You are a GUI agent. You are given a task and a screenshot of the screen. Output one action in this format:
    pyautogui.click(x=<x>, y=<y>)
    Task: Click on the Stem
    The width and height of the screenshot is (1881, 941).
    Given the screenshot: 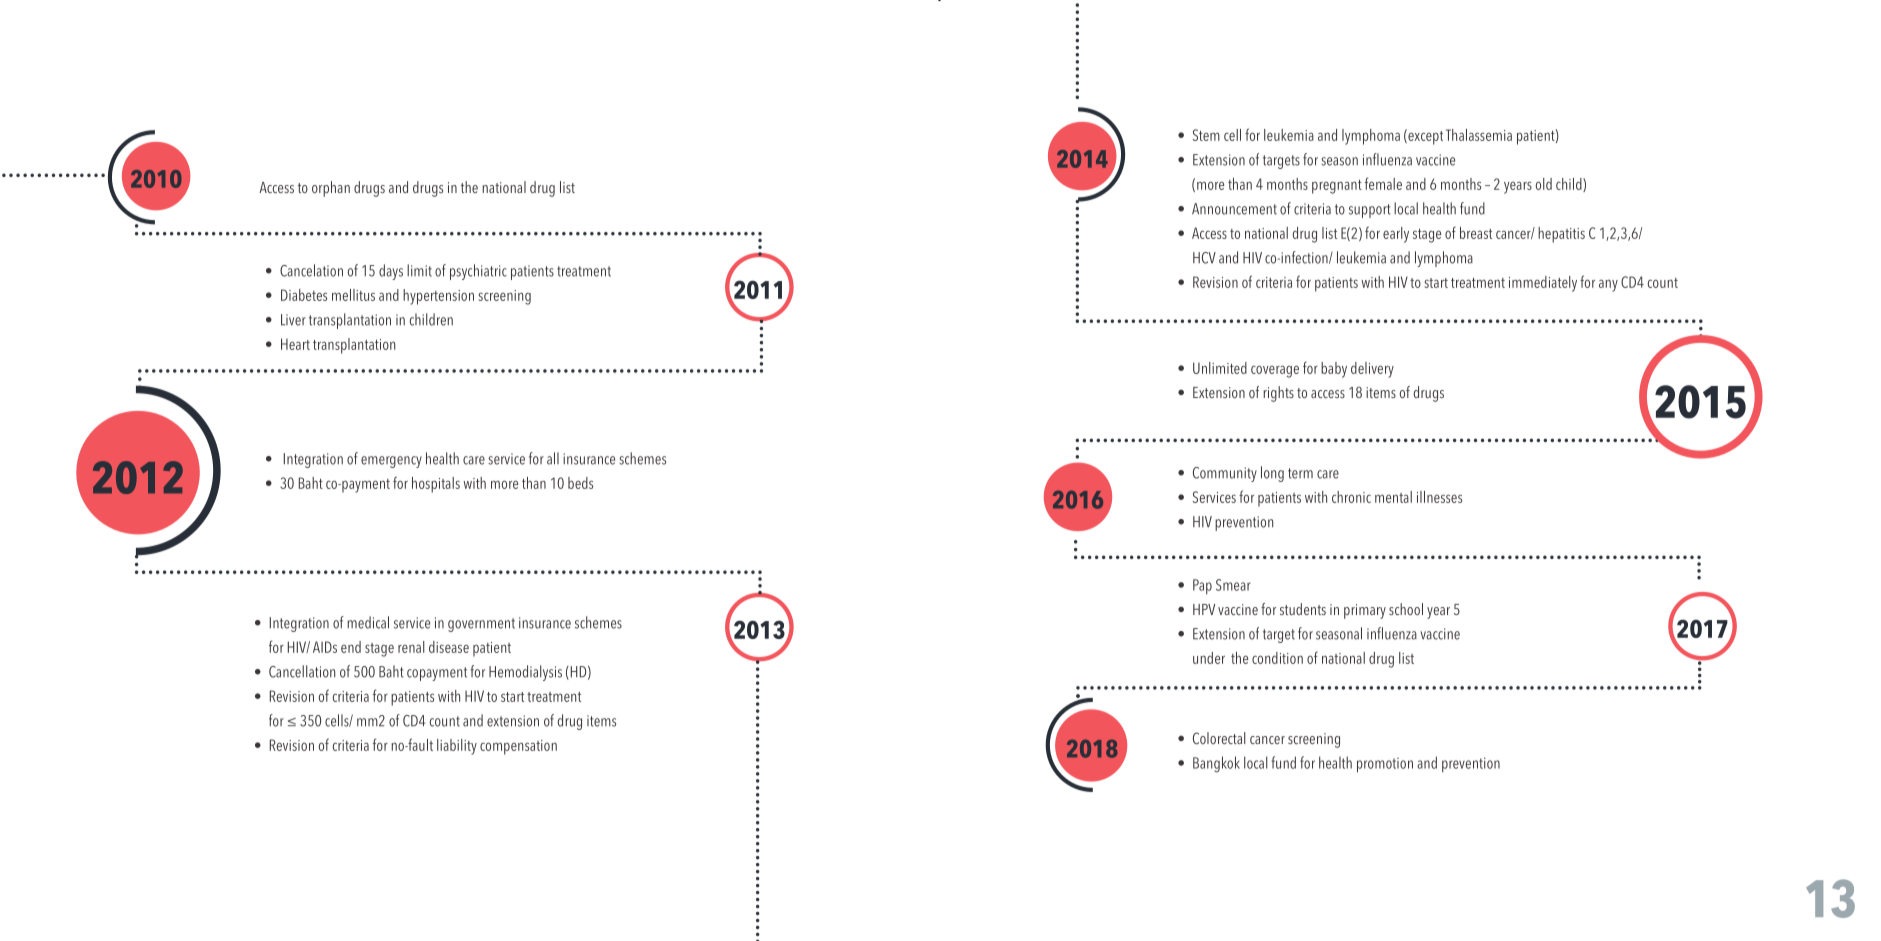 What is the action you would take?
    pyautogui.click(x=1206, y=135)
